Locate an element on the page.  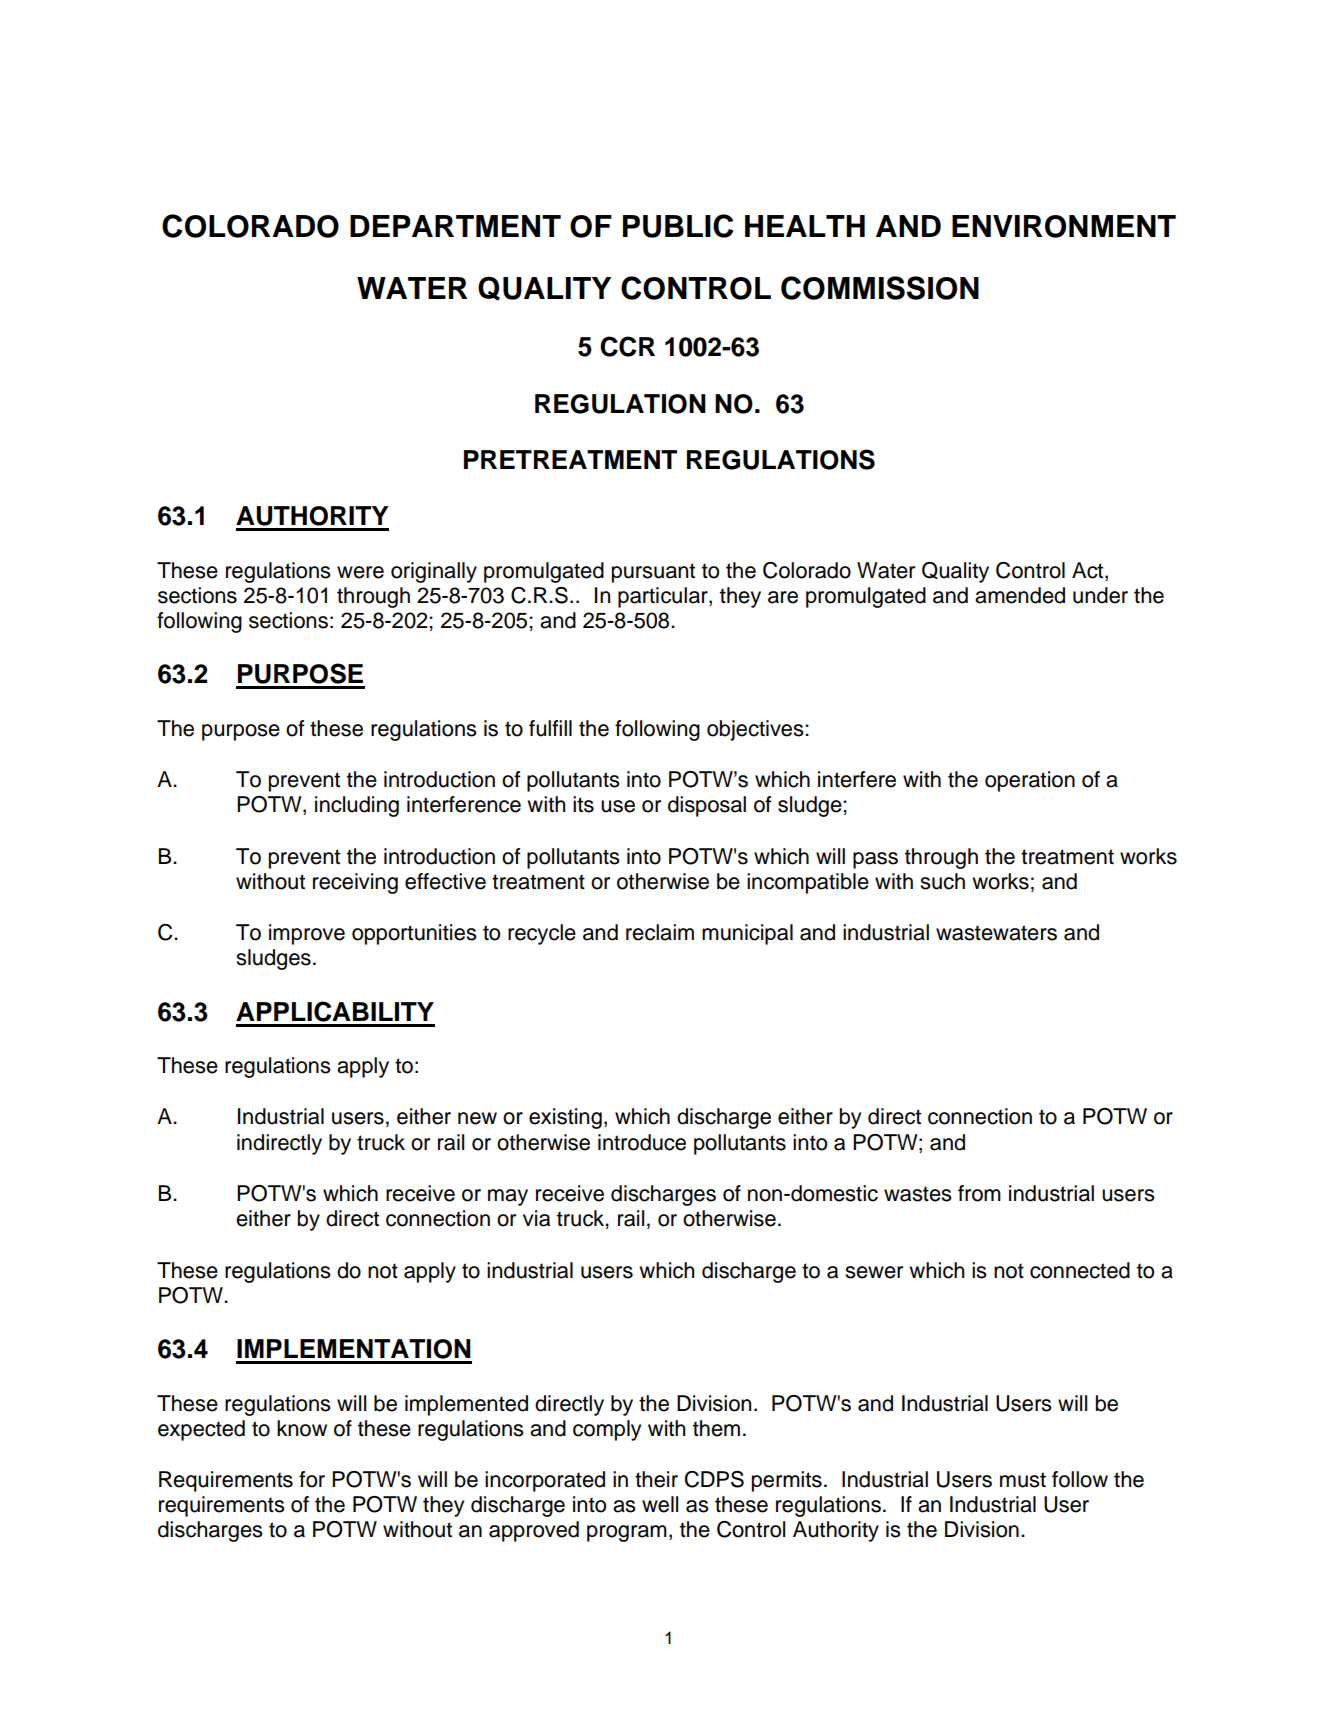
for is located at coordinates (312, 1479).
